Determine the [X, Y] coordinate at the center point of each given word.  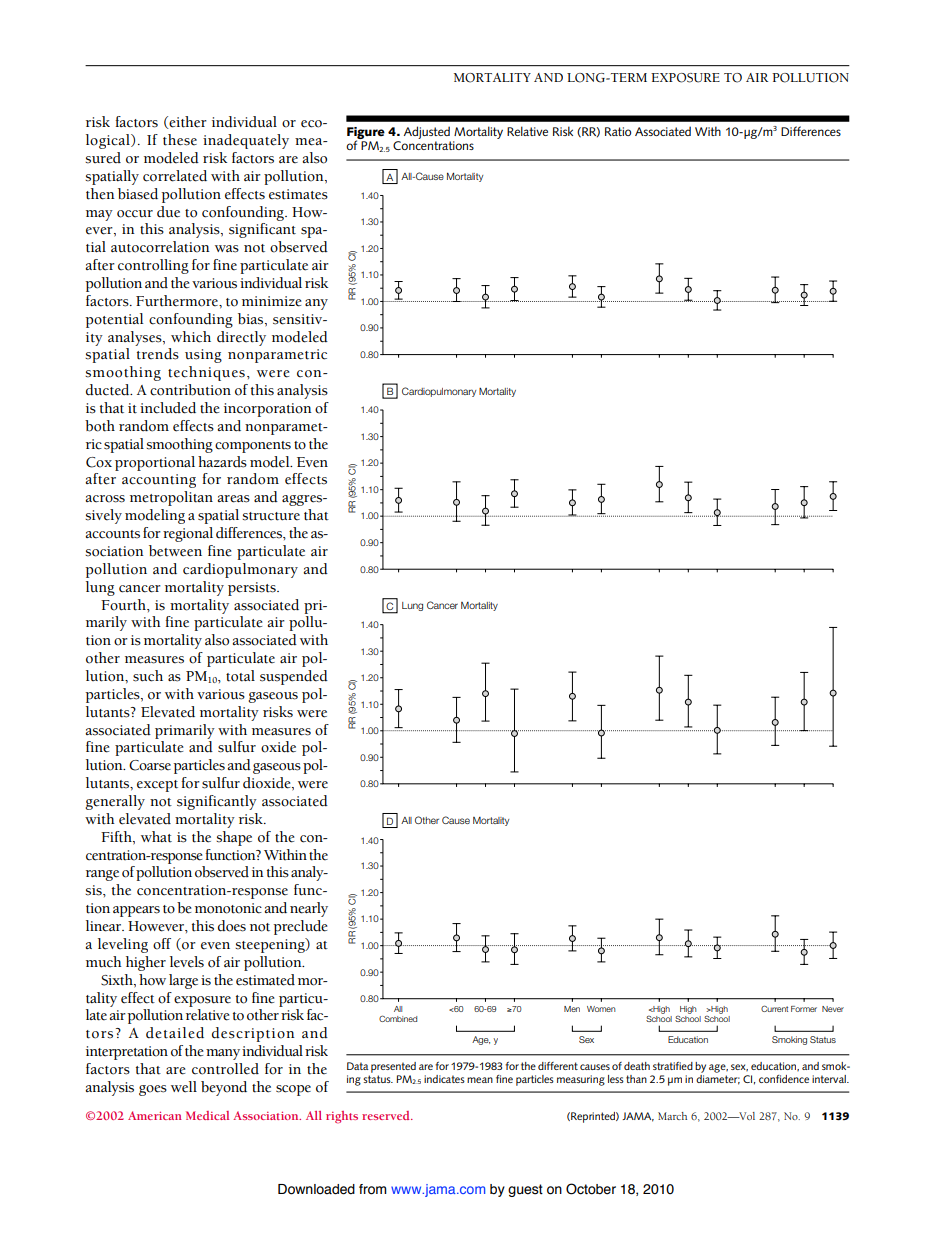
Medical [207, 1115]
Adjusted [427, 132]
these [180, 140]
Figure [366, 134]
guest [525, 1190]
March [672, 1116]
